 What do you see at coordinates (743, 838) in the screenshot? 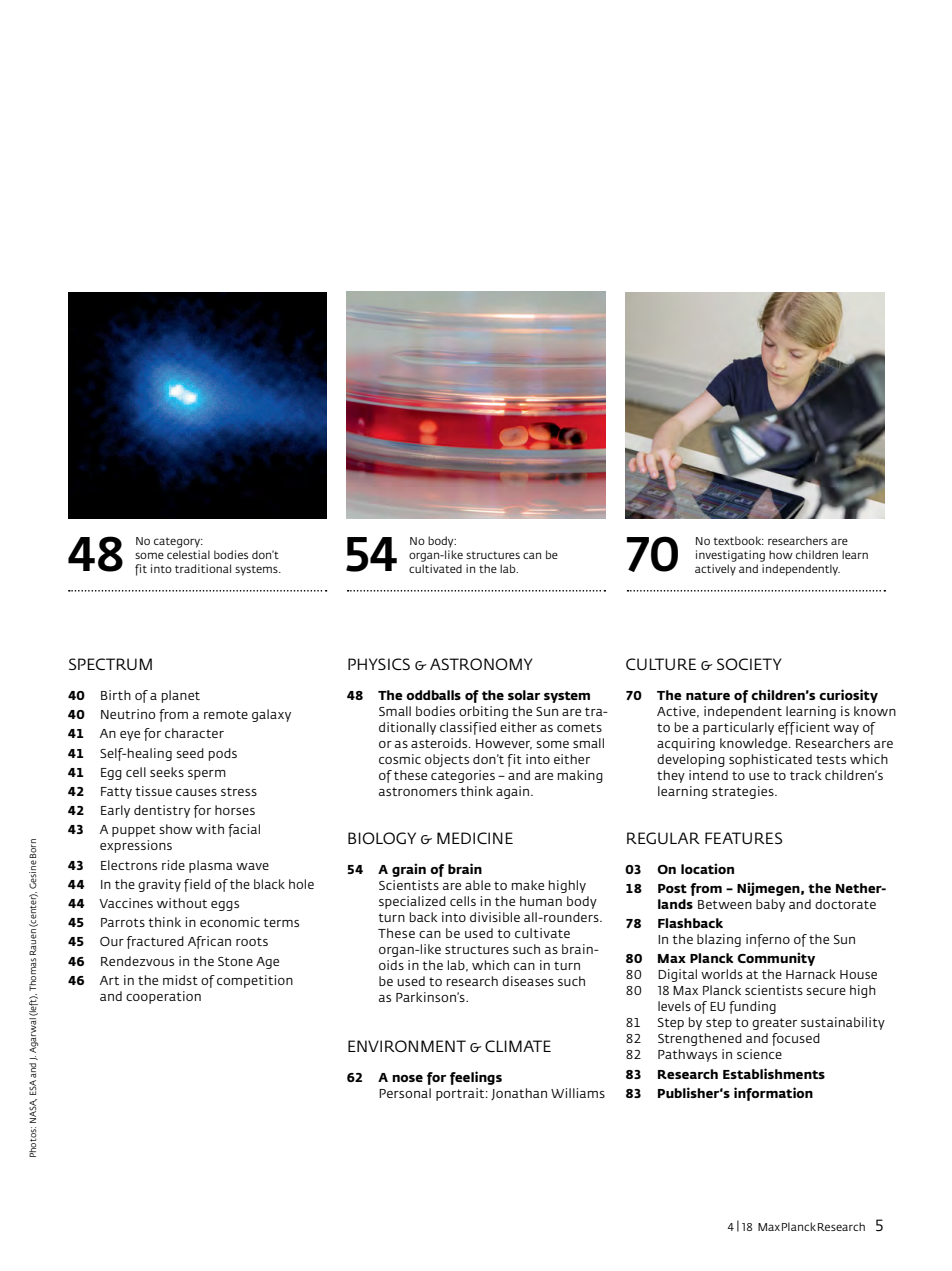
I see `FEATURES` at bounding box center [743, 838].
